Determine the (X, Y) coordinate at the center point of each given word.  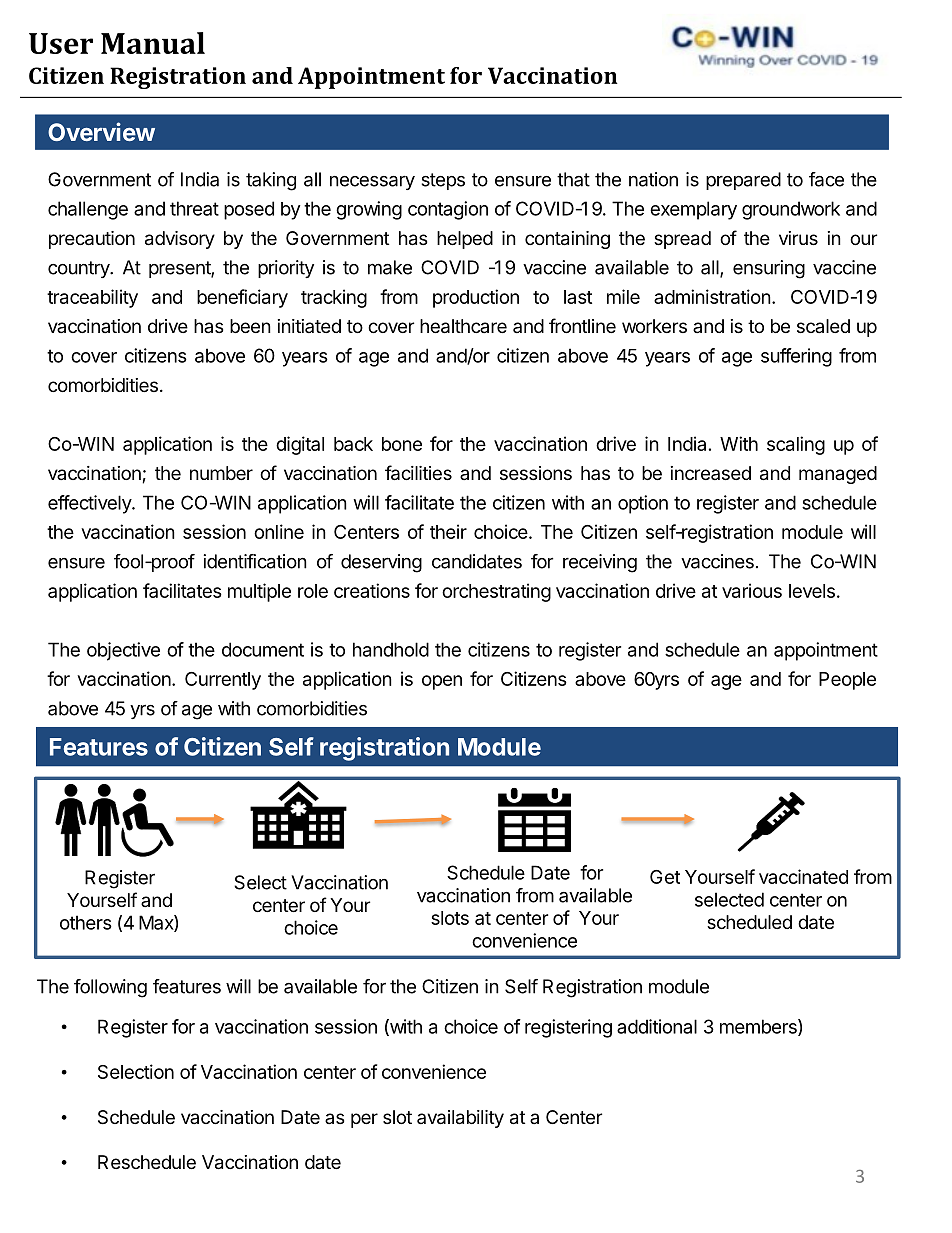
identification (255, 561)
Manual (153, 43)
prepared (743, 181)
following (110, 988)
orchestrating (496, 592)
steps (443, 181)
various (752, 590)
